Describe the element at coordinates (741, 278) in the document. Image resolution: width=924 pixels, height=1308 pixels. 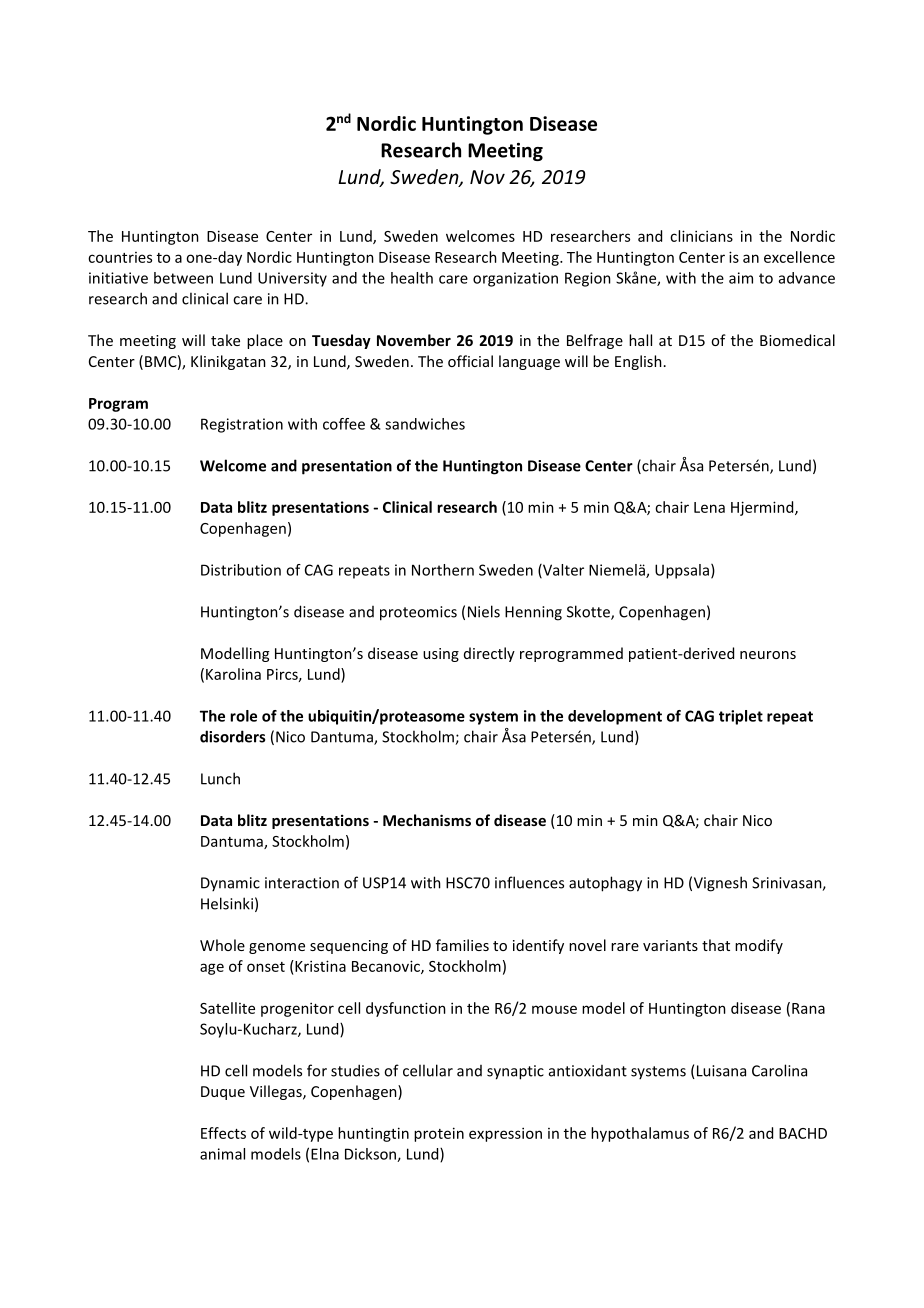
I see `aim` at that location.
